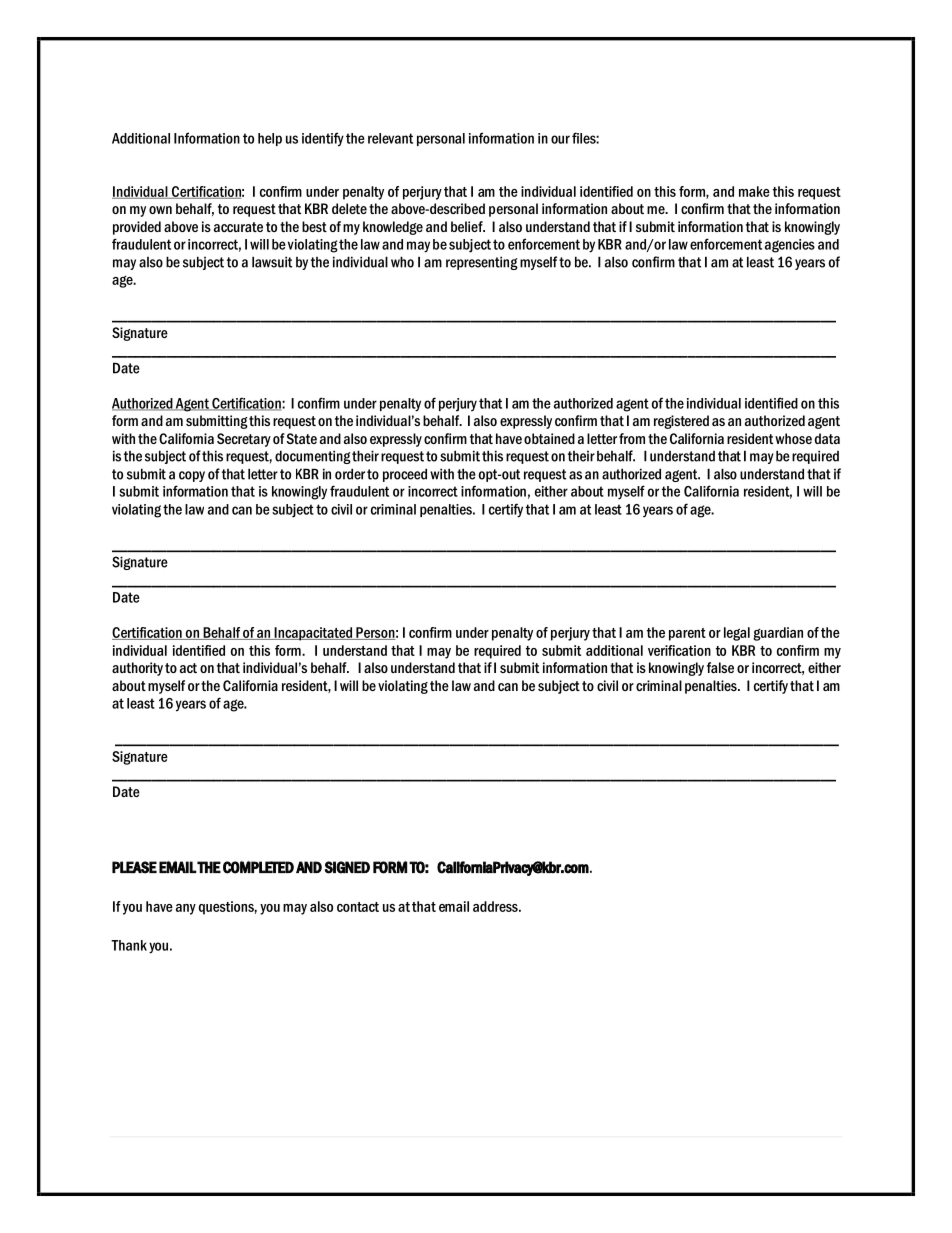 This screenshot has height=1233, width=952. I want to click on our, so click(560, 139).
